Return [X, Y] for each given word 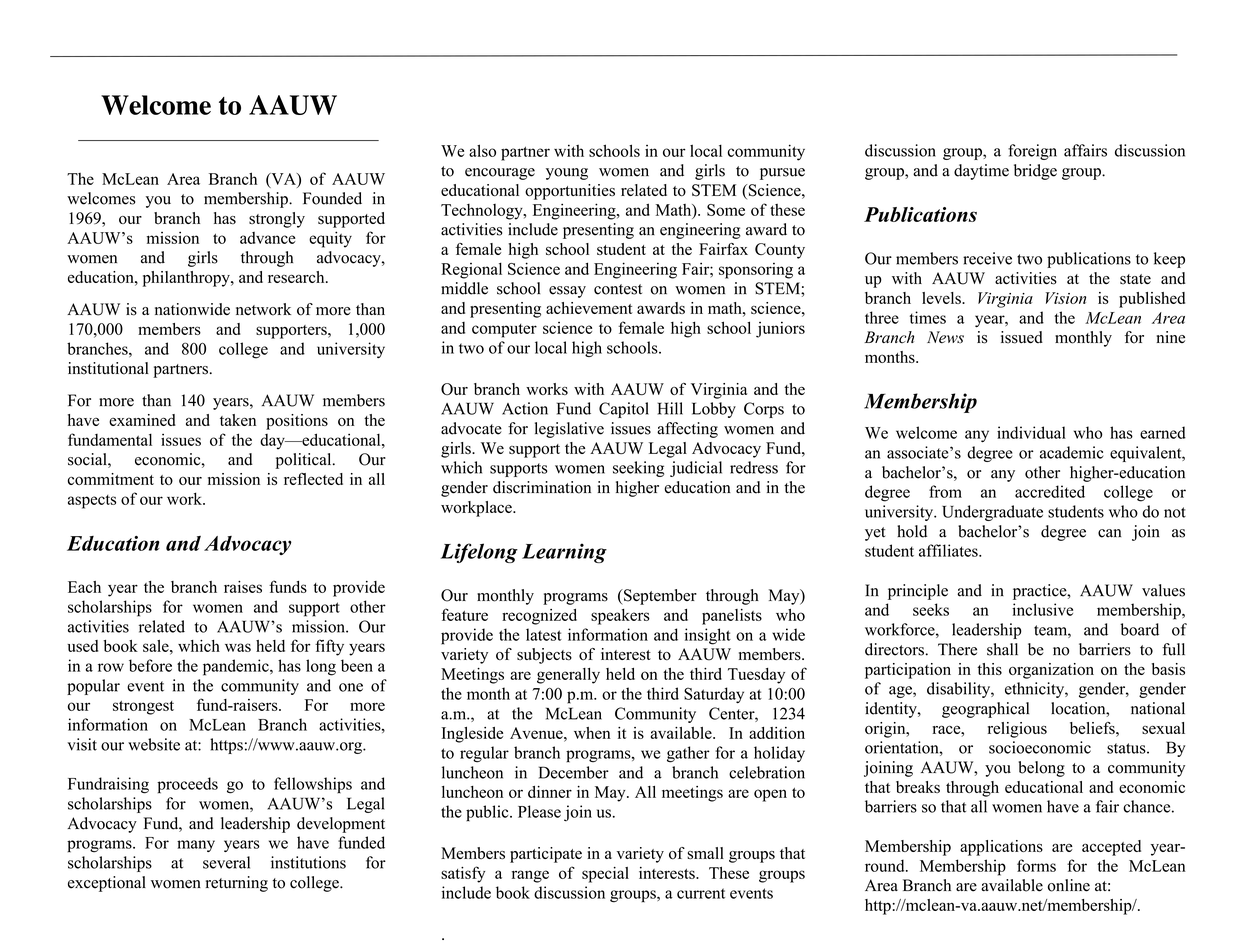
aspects [92, 502]
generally [568, 676]
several [226, 862]
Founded [332, 198]
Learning [564, 553]
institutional [108, 368]
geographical [985, 710]
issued [1022, 337]
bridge [1035, 172]
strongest [143, 708]
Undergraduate [992, 513]
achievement [589, 308]
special [605, 875]
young [567, 174]
